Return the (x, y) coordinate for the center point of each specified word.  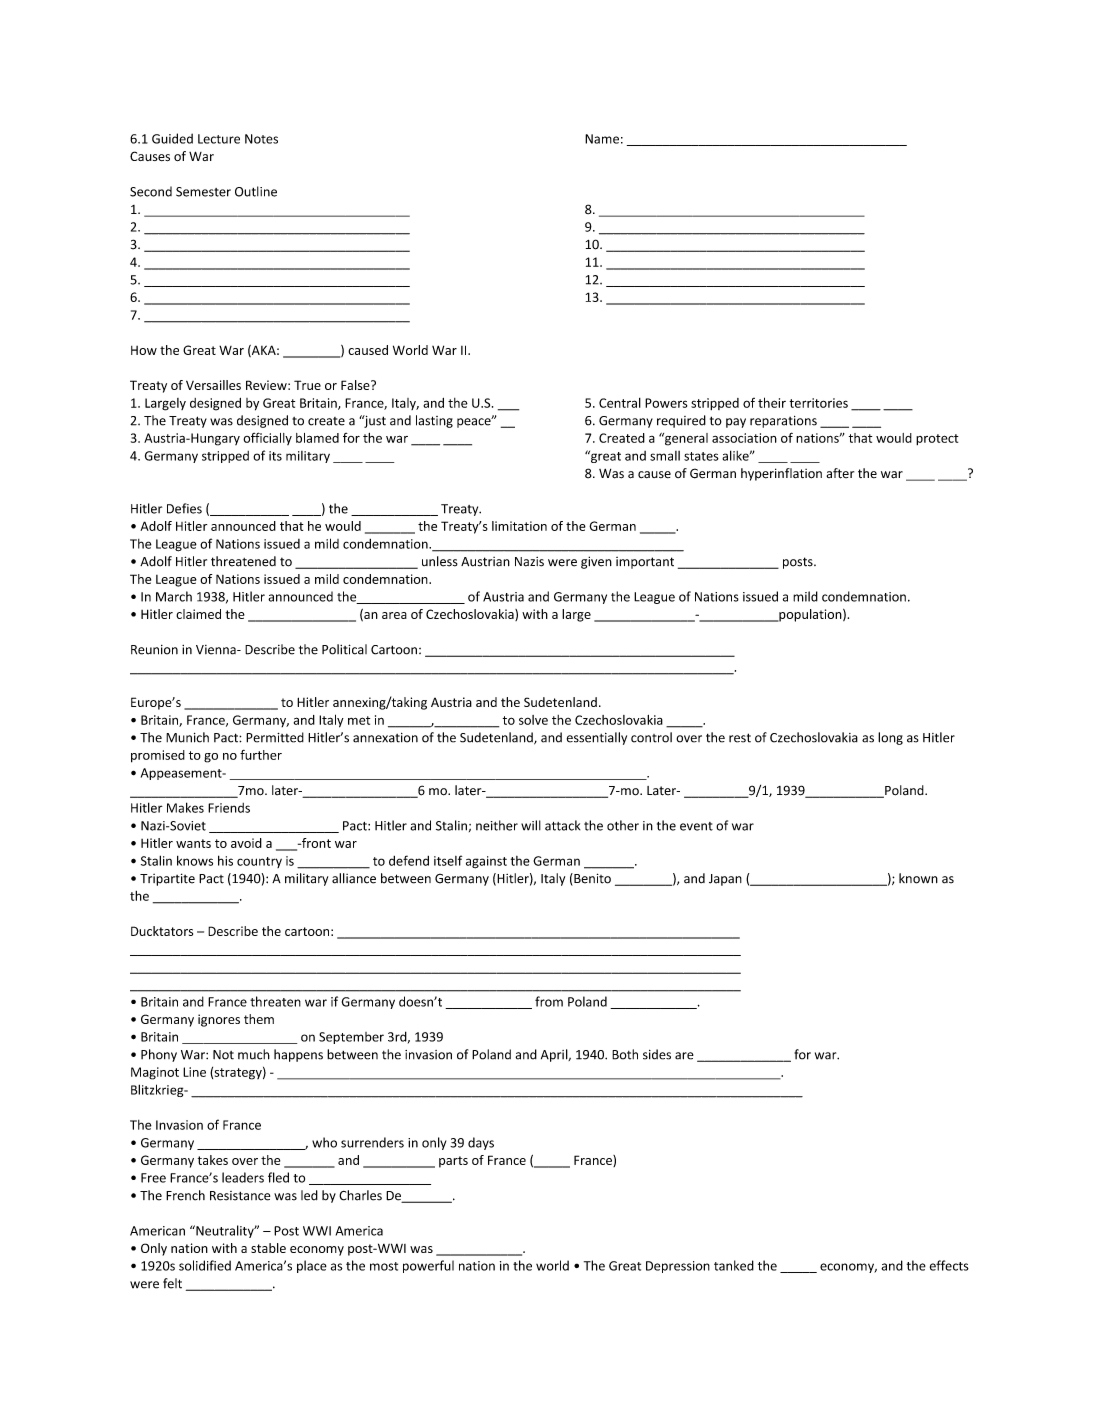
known (918, 878)
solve (533, 720)
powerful (428, 1266)
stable (268, 1248)
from (549, 1001)
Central (620, 403)
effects (949, 1265)
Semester (203, 192)
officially (267, 438)
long (890, 738)
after (840, 473)
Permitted (275, 737)
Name (602, 139)
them (259, 1019)
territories (818, 403)
